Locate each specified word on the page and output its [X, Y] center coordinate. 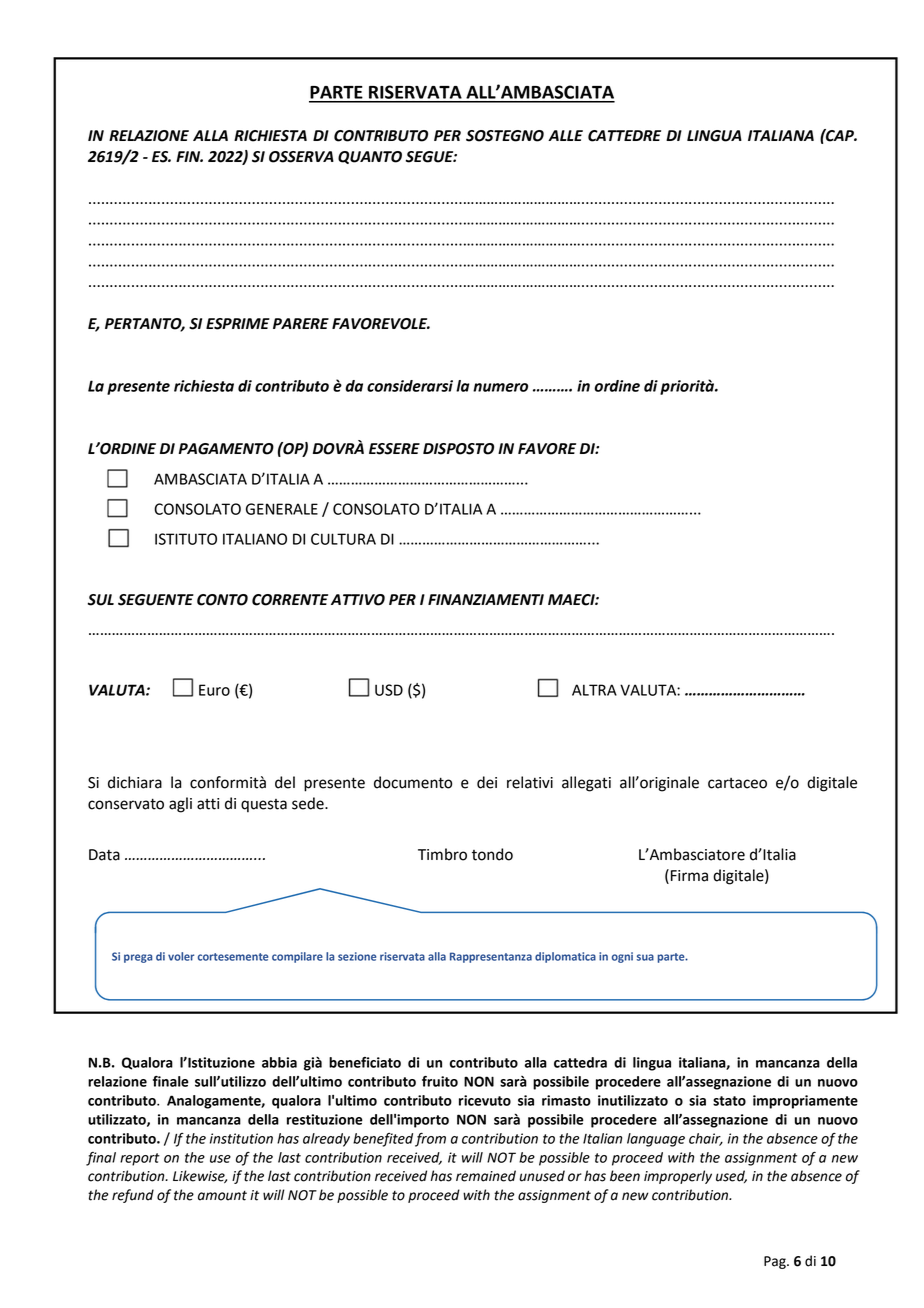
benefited [383, 1140]
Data [104, 855]
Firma [689, 876]
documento [413, 782]
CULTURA [343, 539]
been [625, 1176]
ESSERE [394, 449]
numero [500, 387]
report [140, 1159]
